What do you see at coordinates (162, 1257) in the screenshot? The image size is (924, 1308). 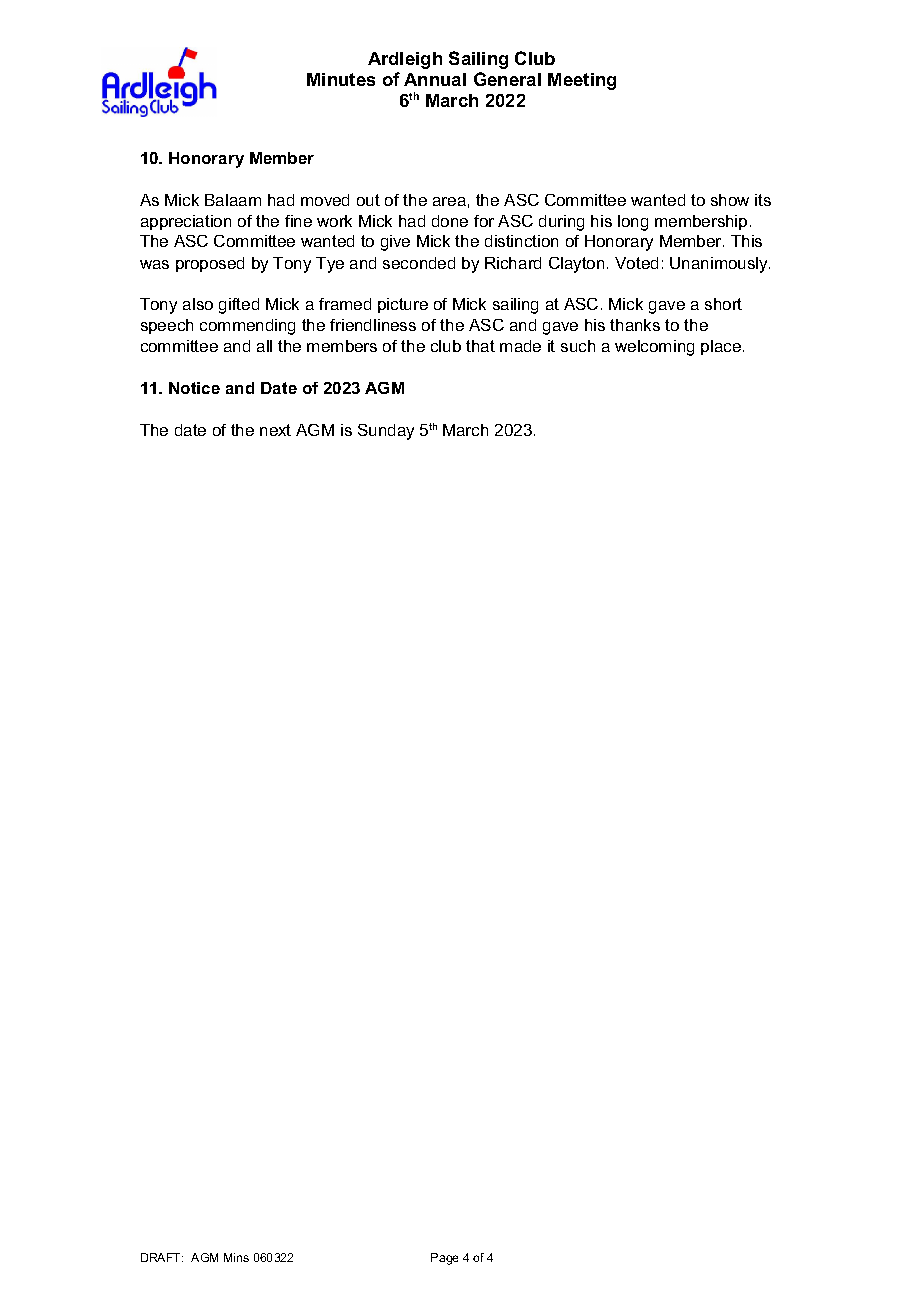 I see `DRAFT` at bounding box center [162, 1257].
